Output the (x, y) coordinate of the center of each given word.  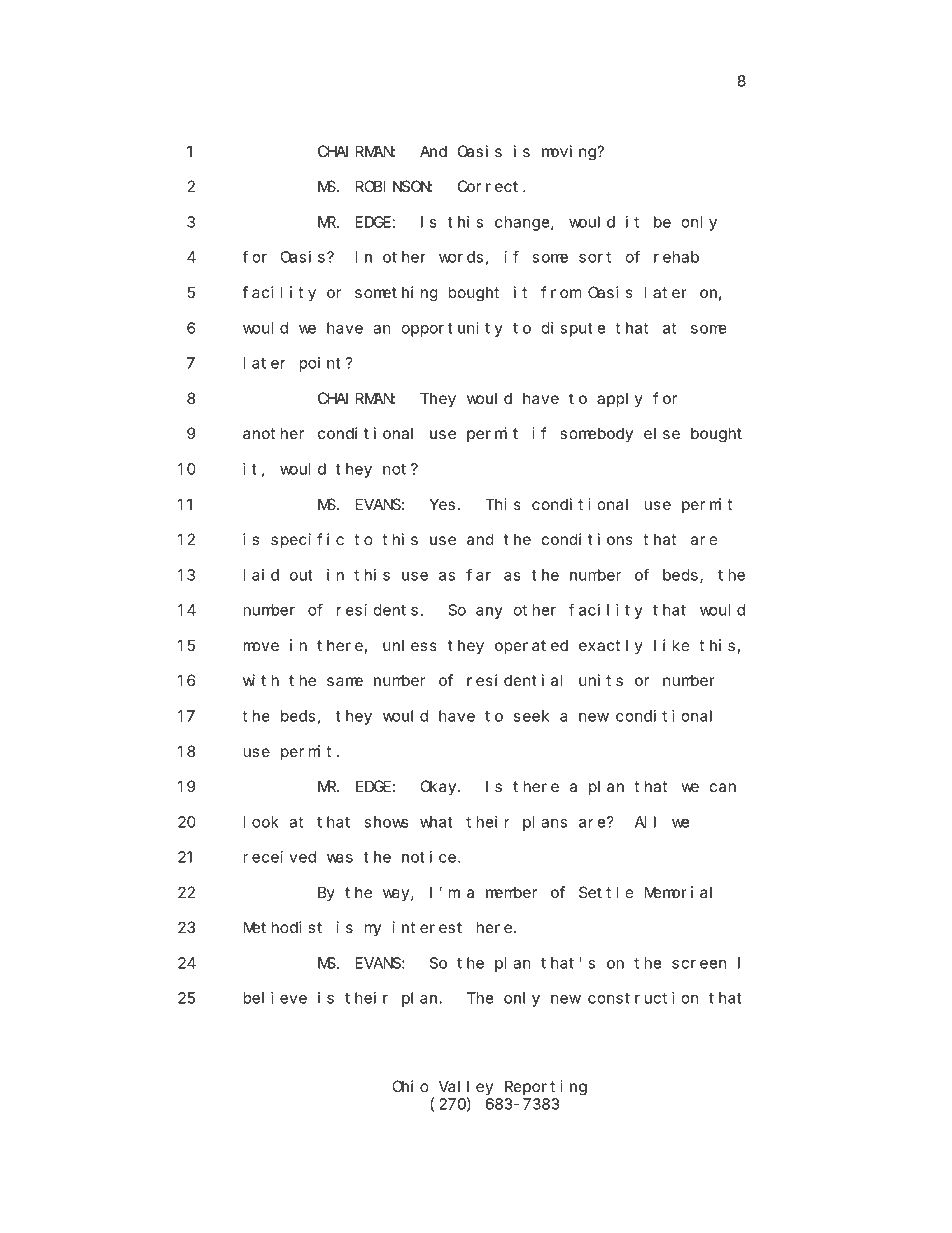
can (723, 787)
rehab (676, 257)
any (489, 613)
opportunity (452, 329)
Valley (466, 1087)
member (511, 892)
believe (275, 998)
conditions (587, 539)
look (261, 822)
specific (307, 540)
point (320, 364)
